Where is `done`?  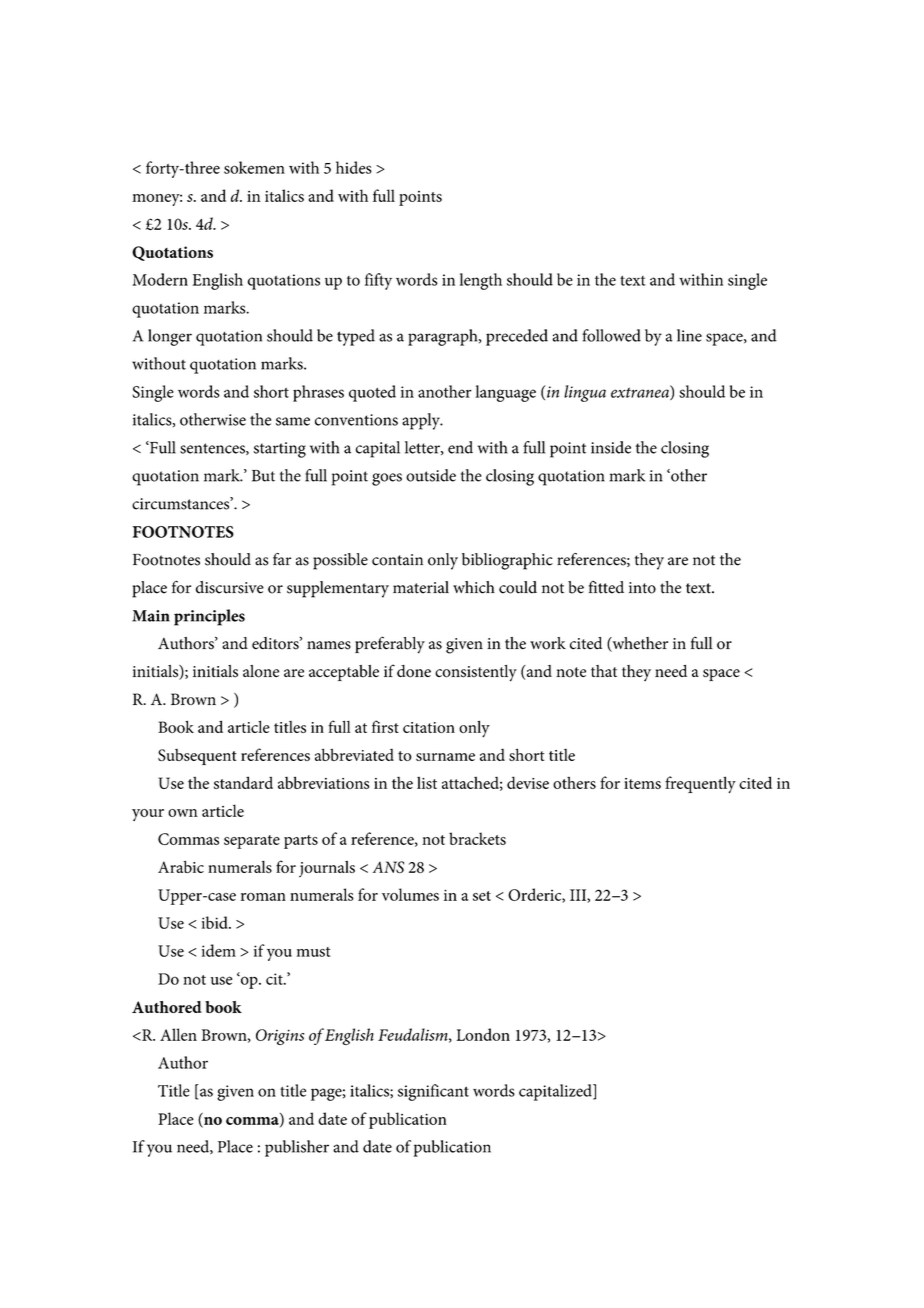 done is located at coordinates (414, 671).
